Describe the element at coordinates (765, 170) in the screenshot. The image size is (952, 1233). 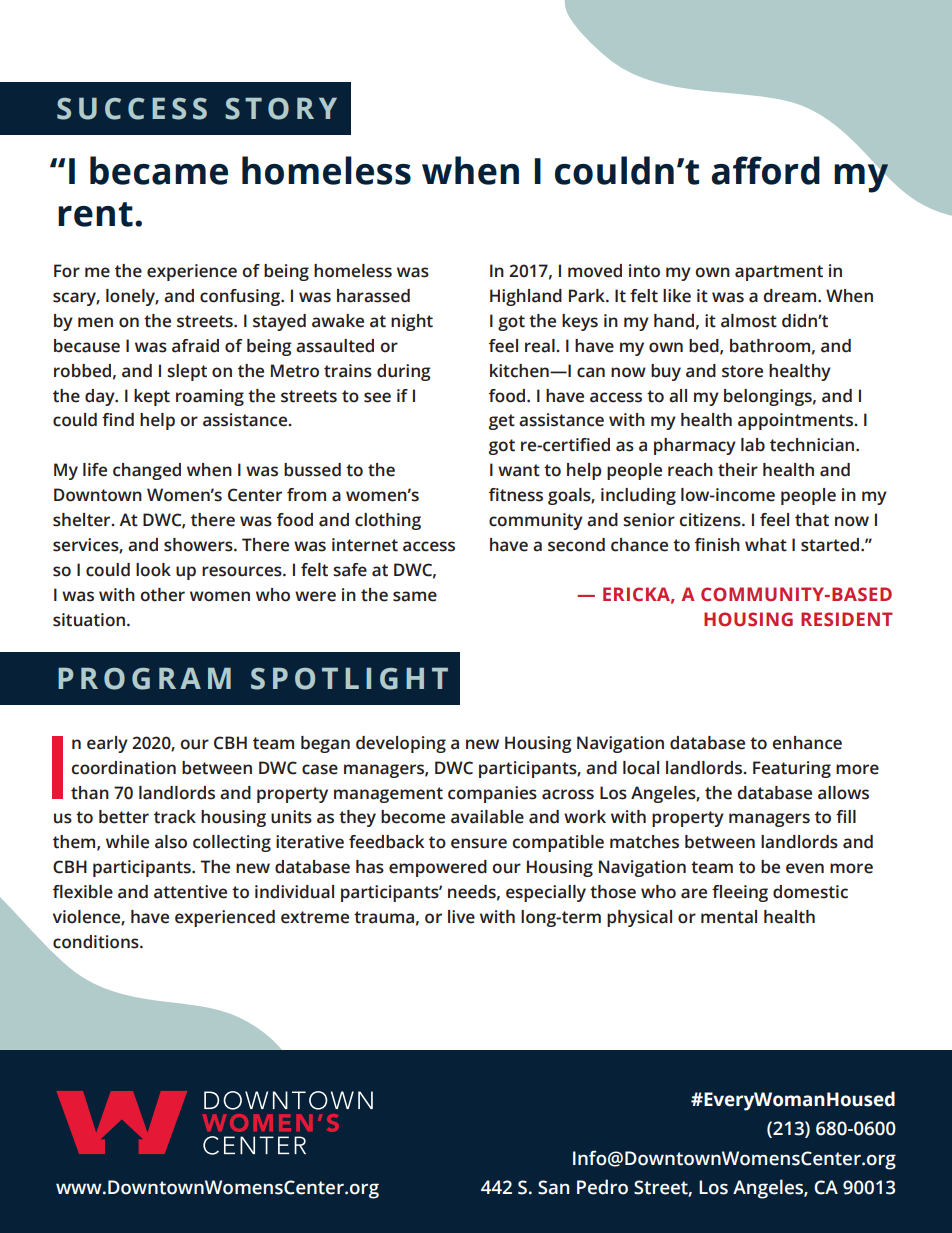
I see `afford` at that location.
